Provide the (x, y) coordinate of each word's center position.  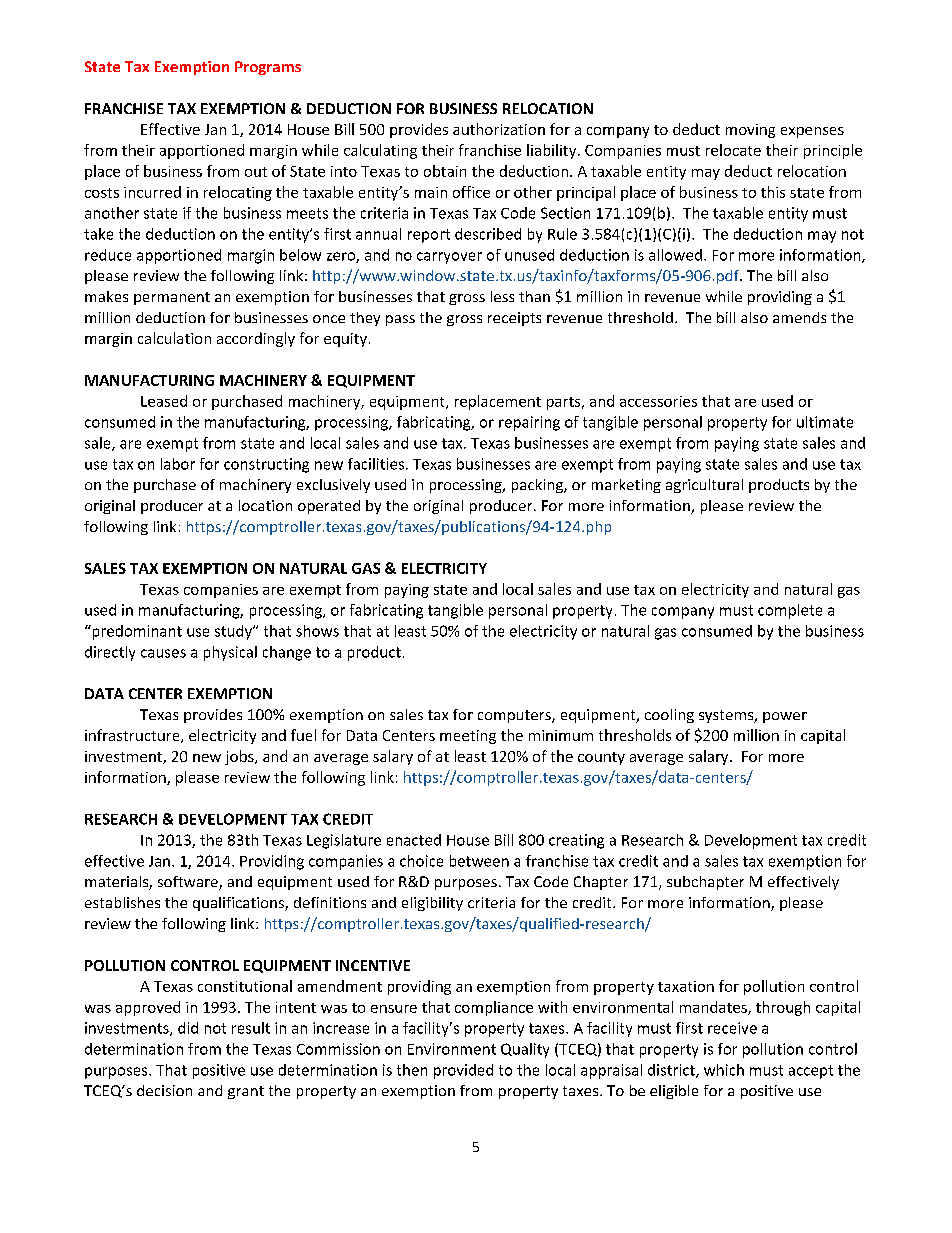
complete (790, 611)
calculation (174, 338)
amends (799, 317)
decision (164, 1090)
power (785, 717)
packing (538, 486)
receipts (514, 319)
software (189, 883)
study (234, 632)
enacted (414, 840)
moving (750, 131)
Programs (268, 68)
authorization (499, 129)
